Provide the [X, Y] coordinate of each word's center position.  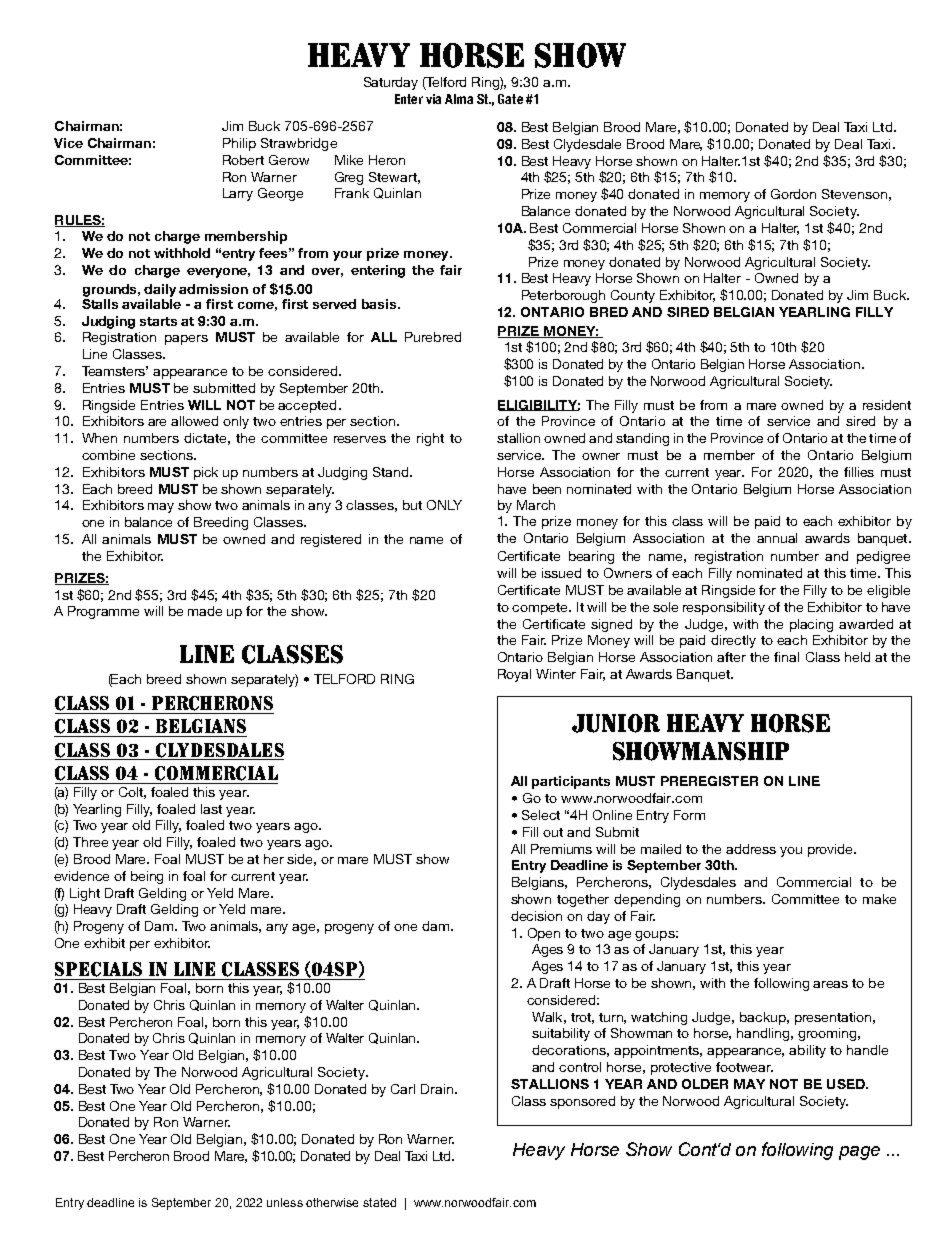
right [430, 439]
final [786, 657]
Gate [510, 99]
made [205, 611]
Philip [239, 144]
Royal [514, 675]
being [147, 877]
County [633, 296]
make [879, 899]
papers [186, 340]
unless [285, 1202]
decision [536, 916]
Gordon [793, 194]
